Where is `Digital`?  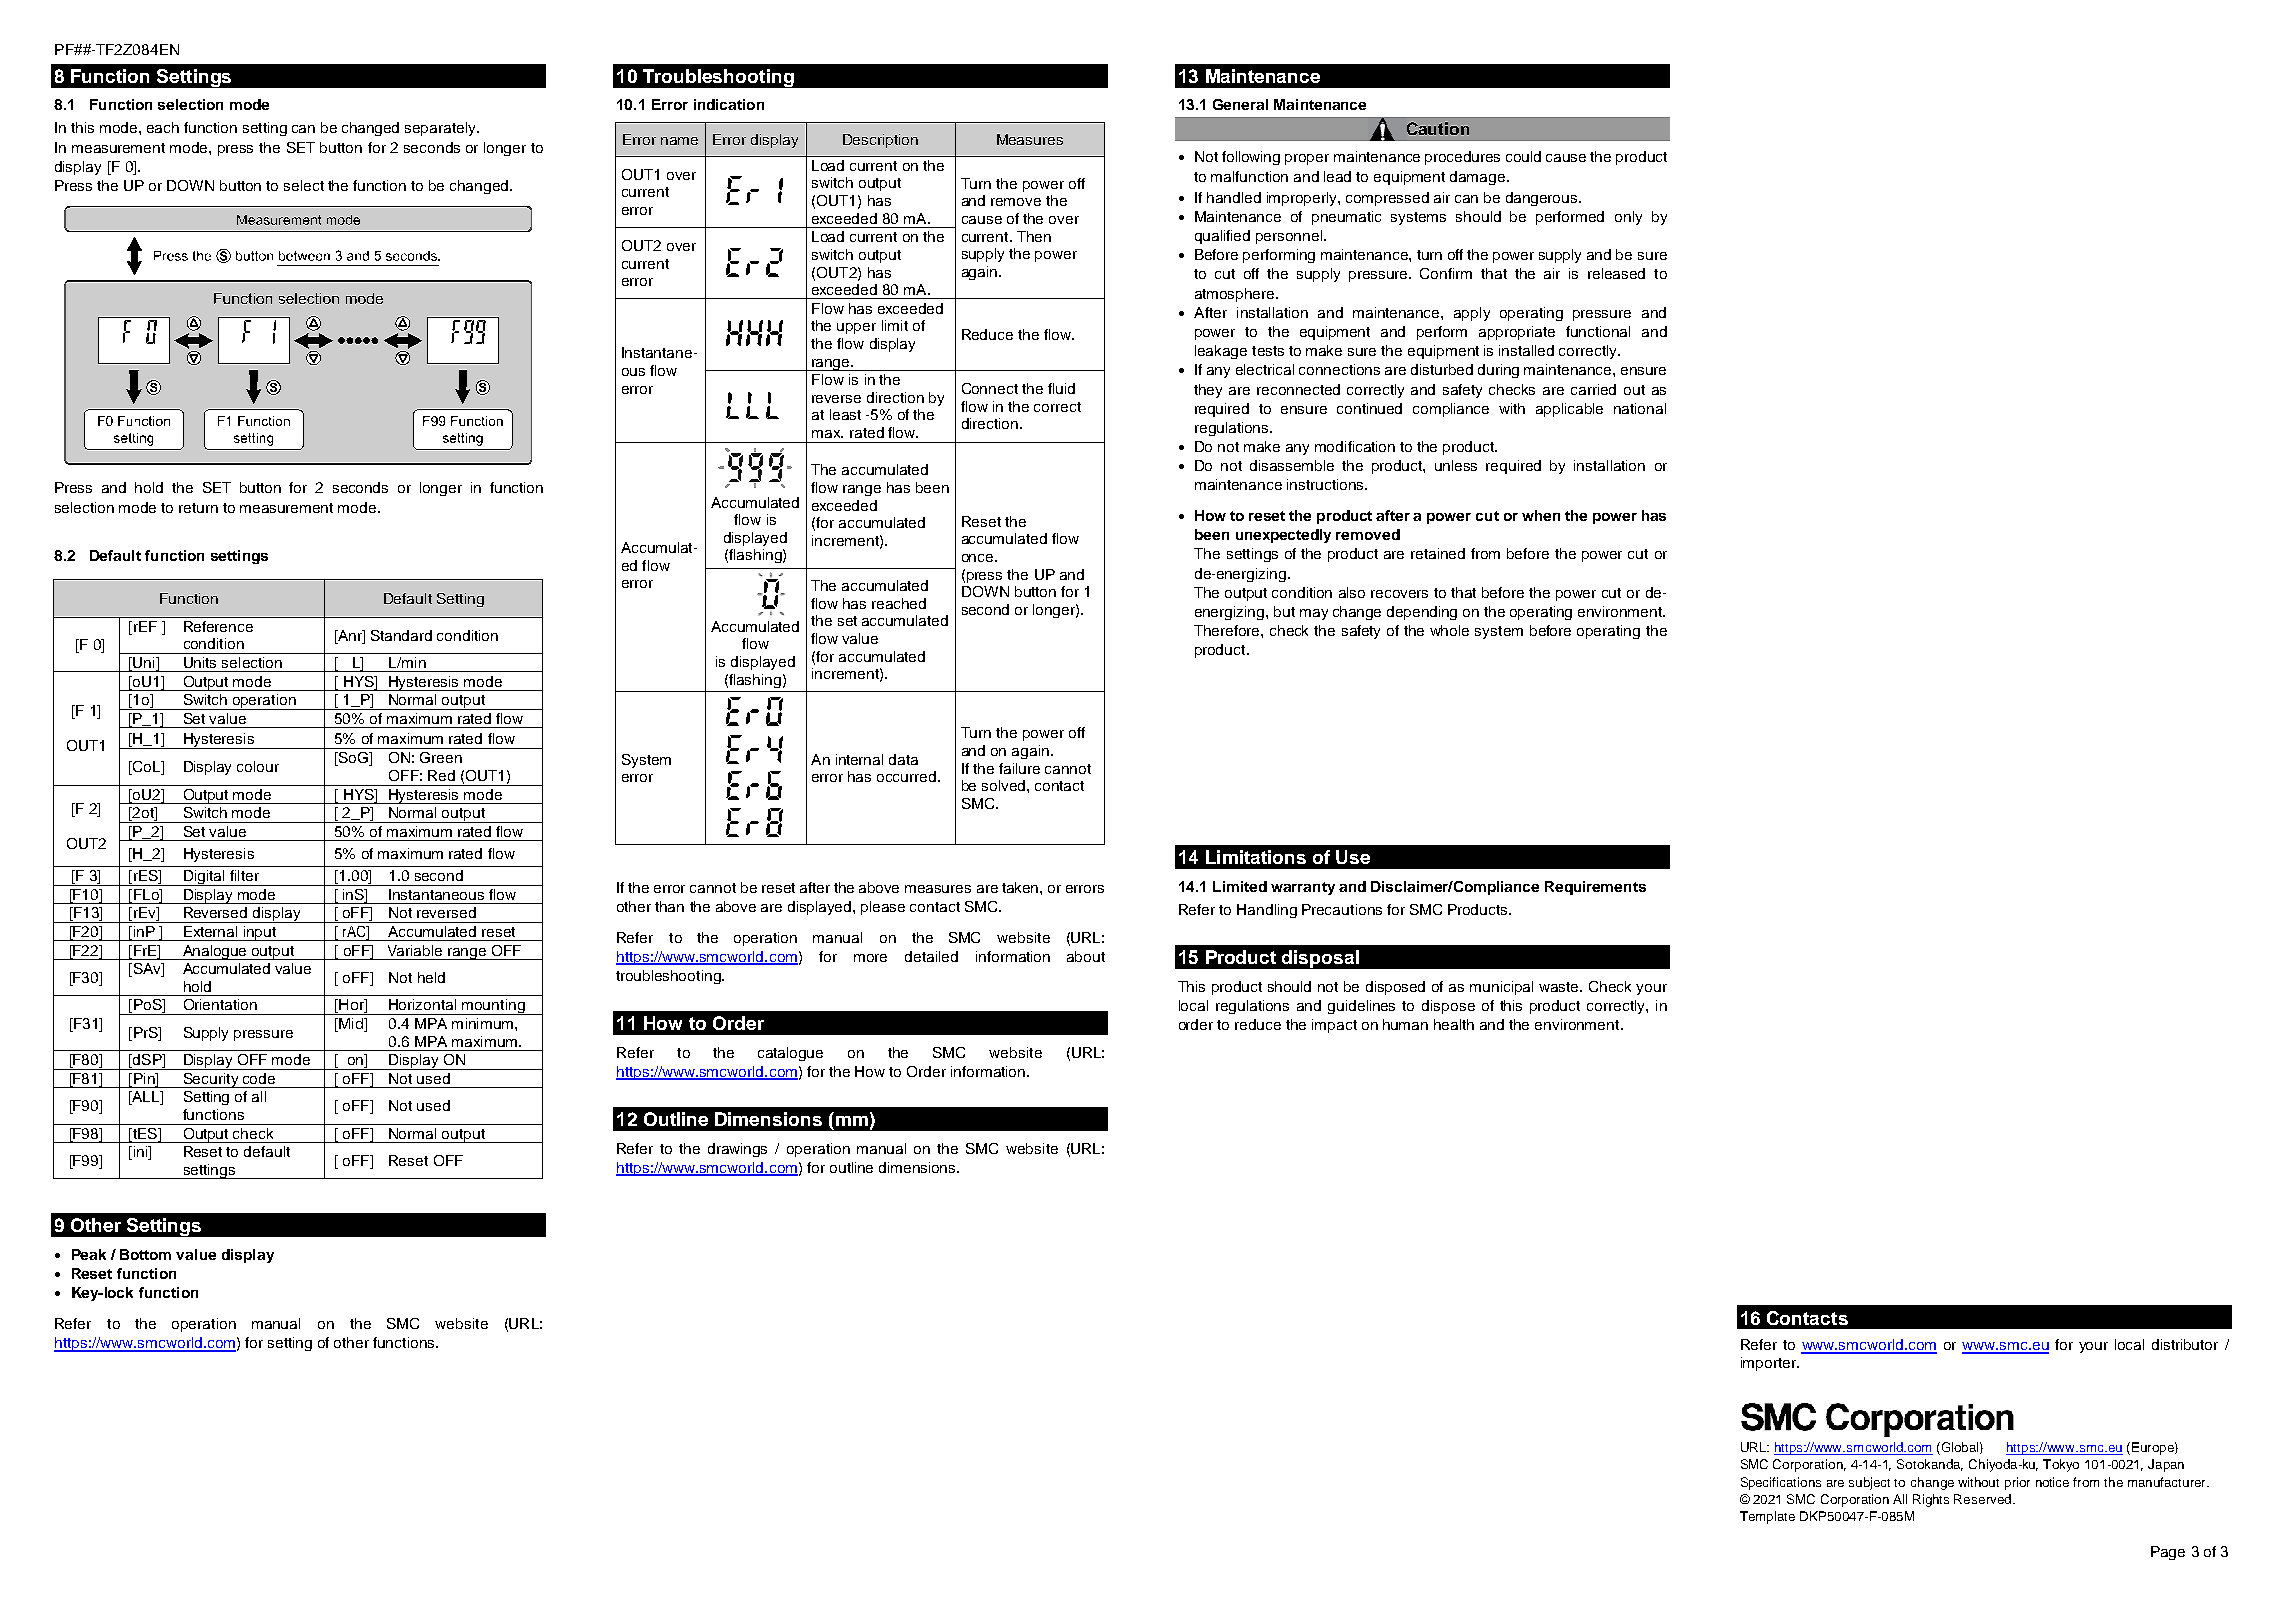
Digital is located at coordinates (204, 878).
